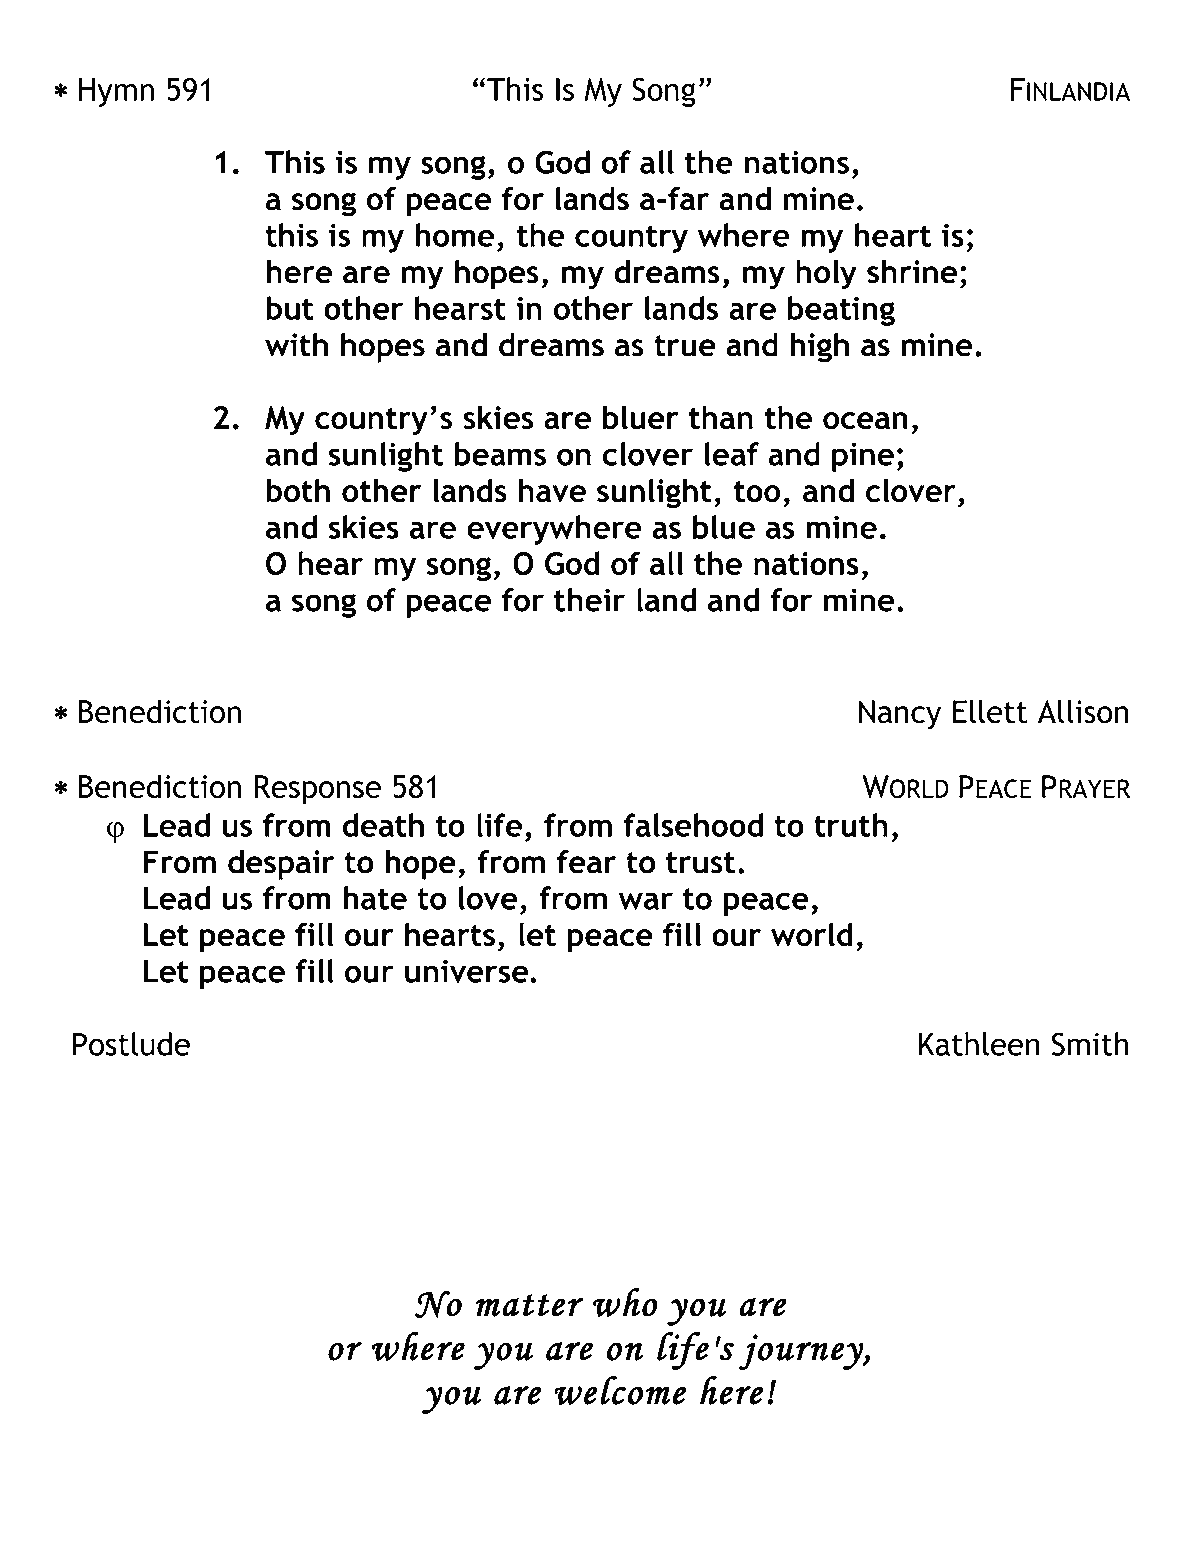  I want to click on both, so click(298, 490).
